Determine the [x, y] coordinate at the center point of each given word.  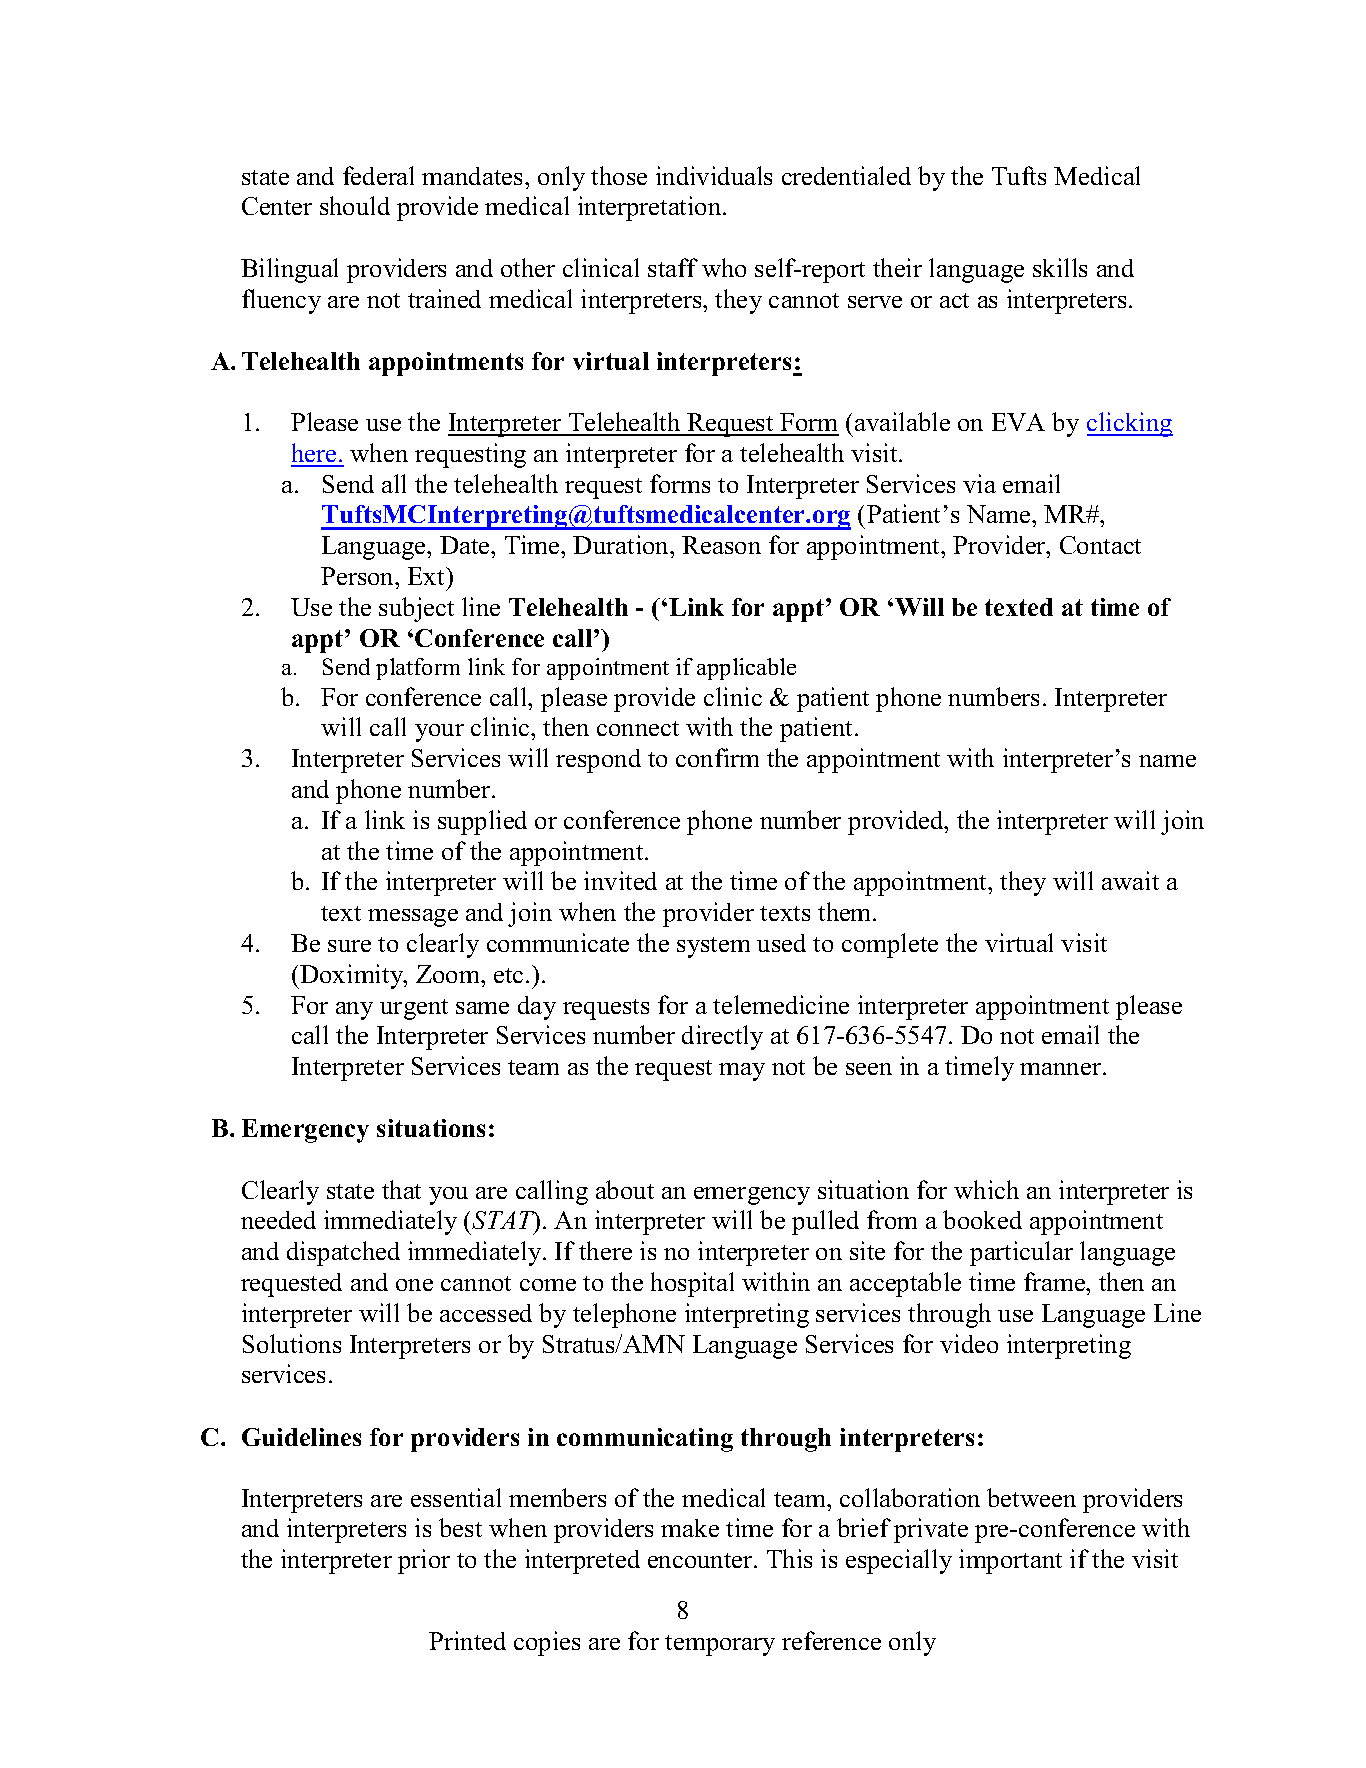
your [439, 733]
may [742, 1072]
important [1010, 1561]
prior [424, 1561]
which [986, 1189]
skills [1060, 267]
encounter [701, 1560]
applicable [746, 669]
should [355, 205]
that [401, 1189]
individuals [714, 175]
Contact [1100, 545]
